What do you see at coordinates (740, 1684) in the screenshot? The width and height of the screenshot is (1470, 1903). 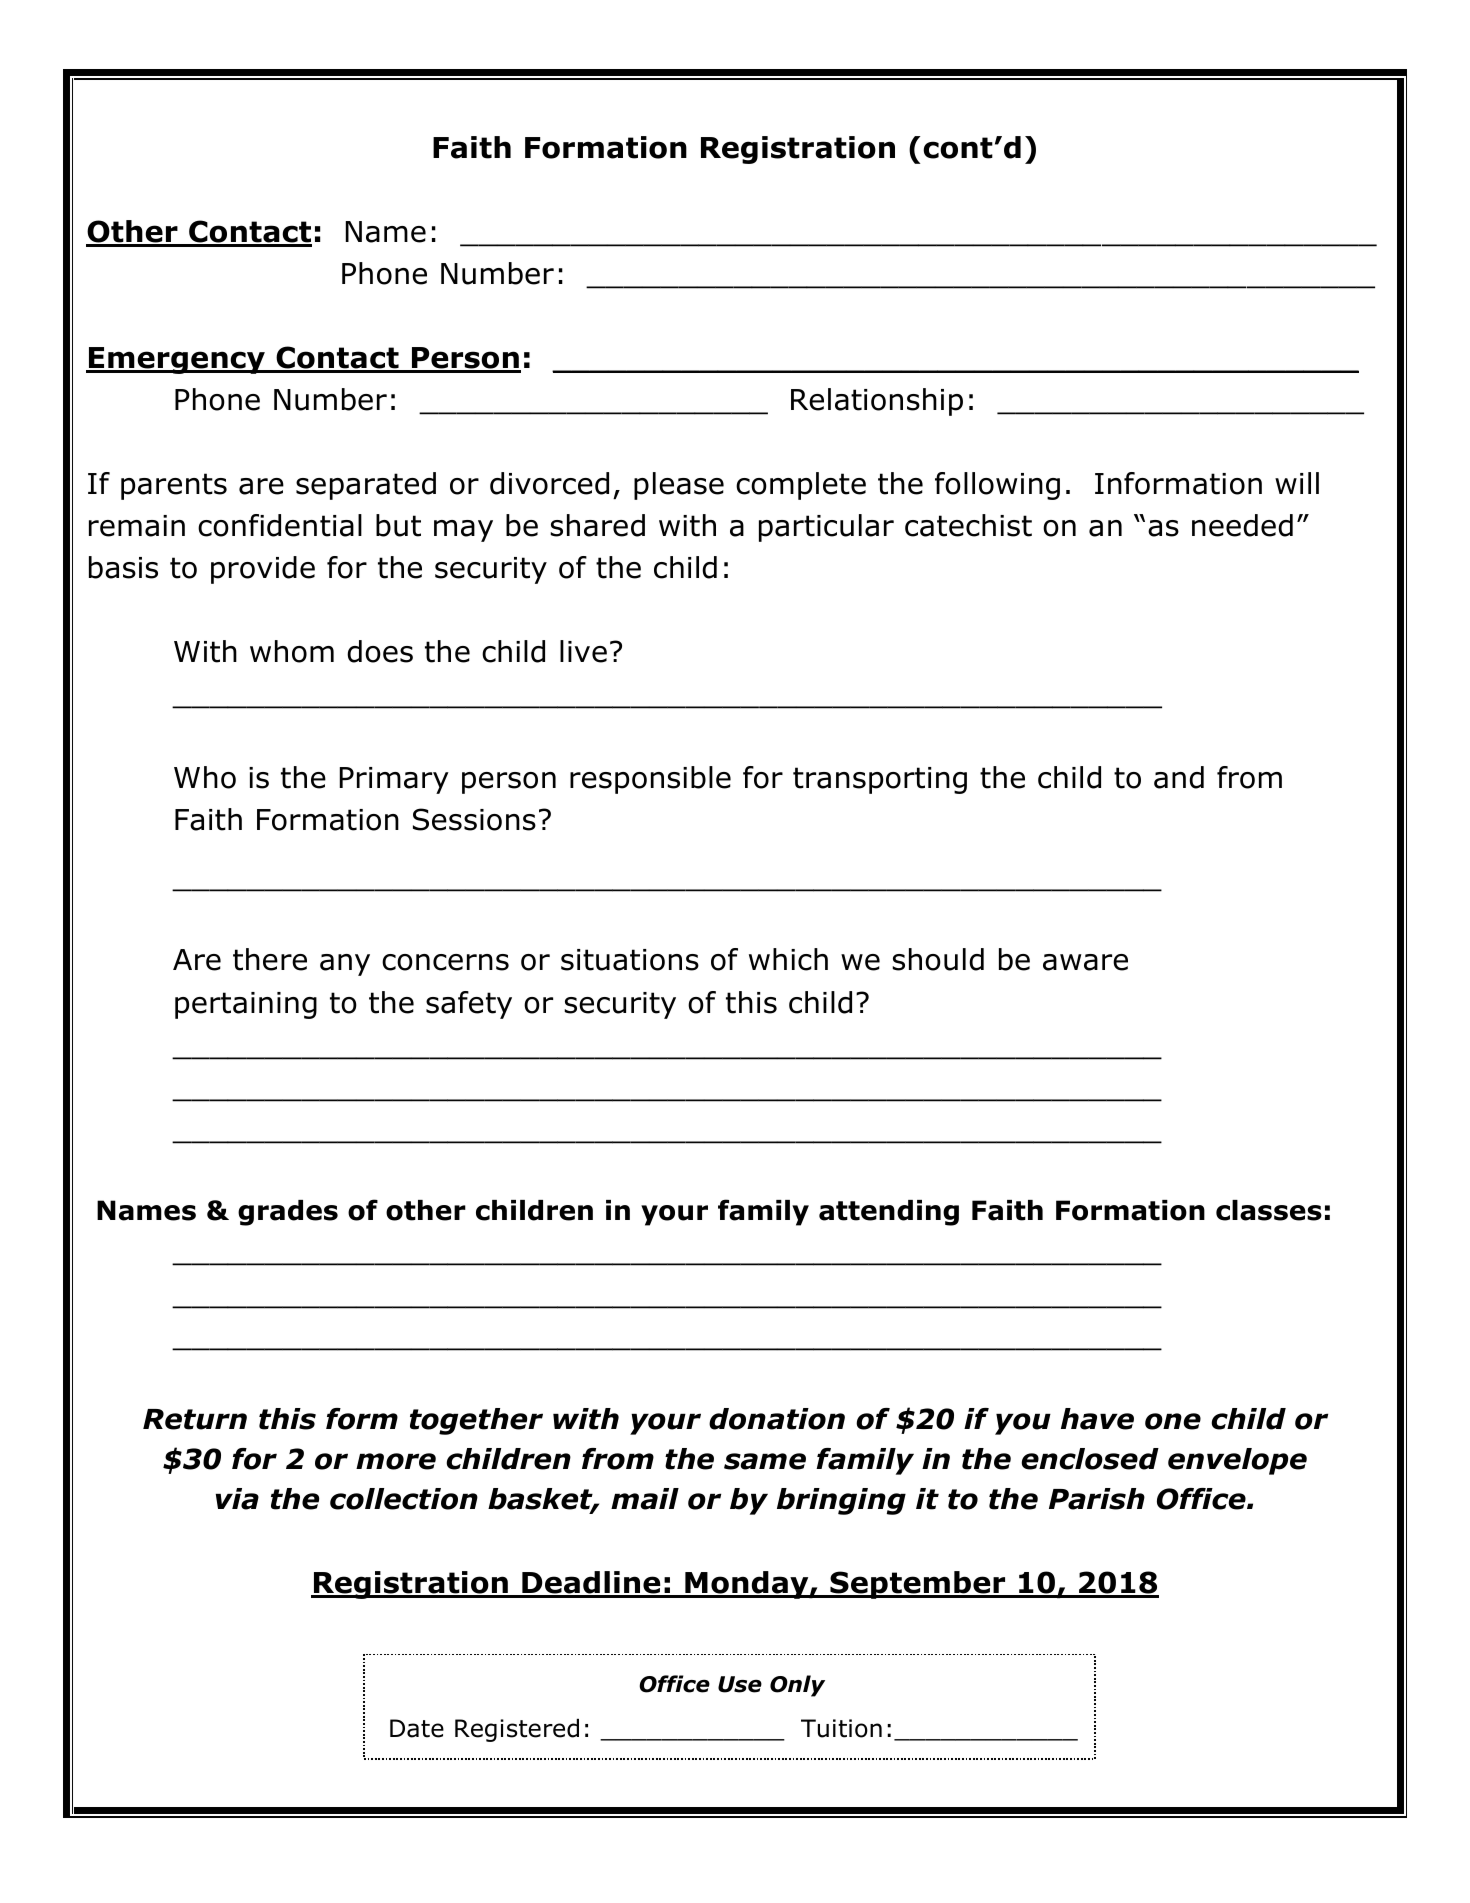 I see `Use` at bounding box center [740, 1684].
